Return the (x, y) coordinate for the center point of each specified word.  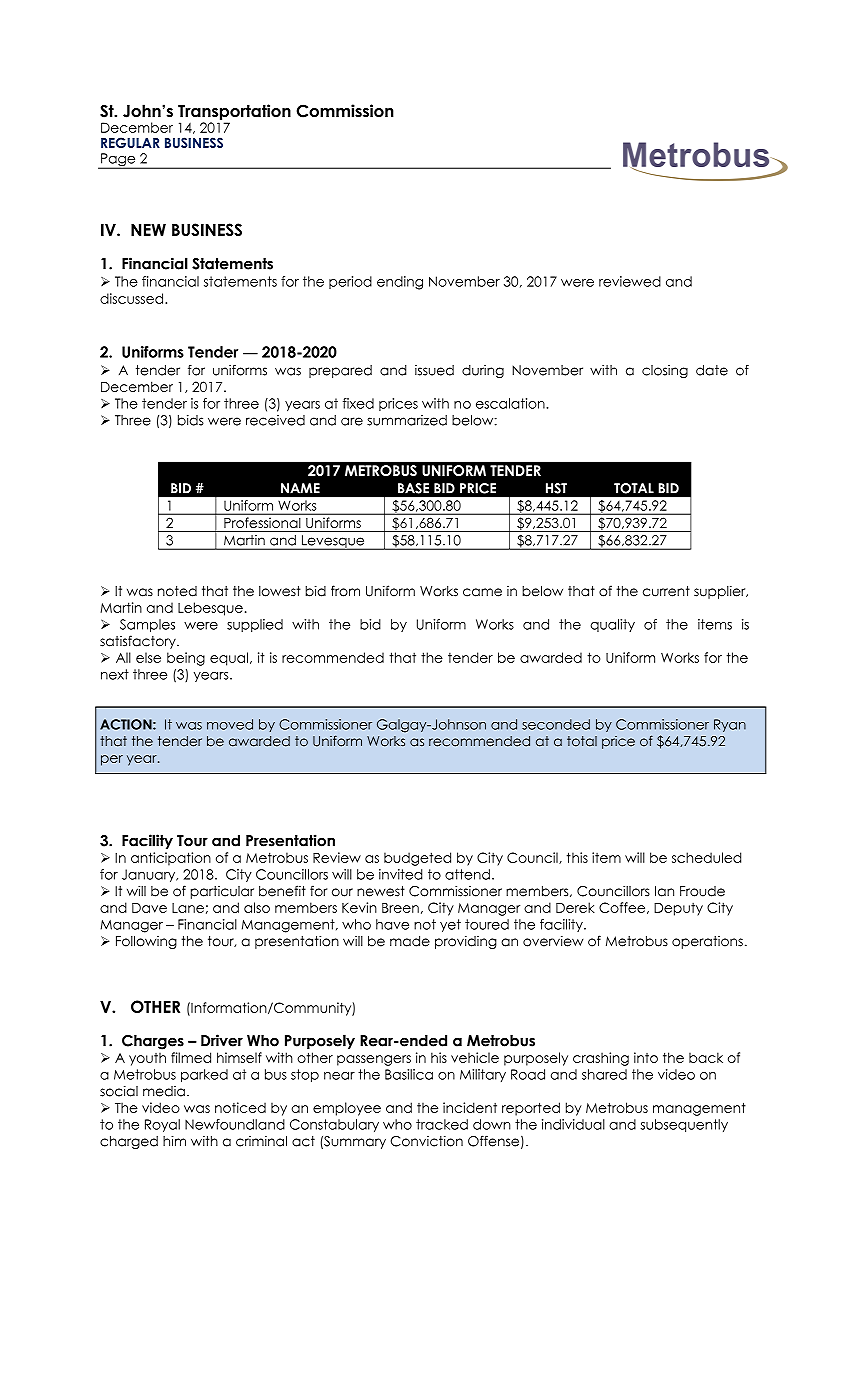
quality (612, 625)
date (712, 370)
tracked (442, 1124)
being (186, 659)
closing (665, 371)
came (482, 592)
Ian (664, 891)
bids (191, 420)
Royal (162, 1125)
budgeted (417, 859)
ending (400, 283)
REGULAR (130, 142)
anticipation (171, 859)
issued (434, 370)
